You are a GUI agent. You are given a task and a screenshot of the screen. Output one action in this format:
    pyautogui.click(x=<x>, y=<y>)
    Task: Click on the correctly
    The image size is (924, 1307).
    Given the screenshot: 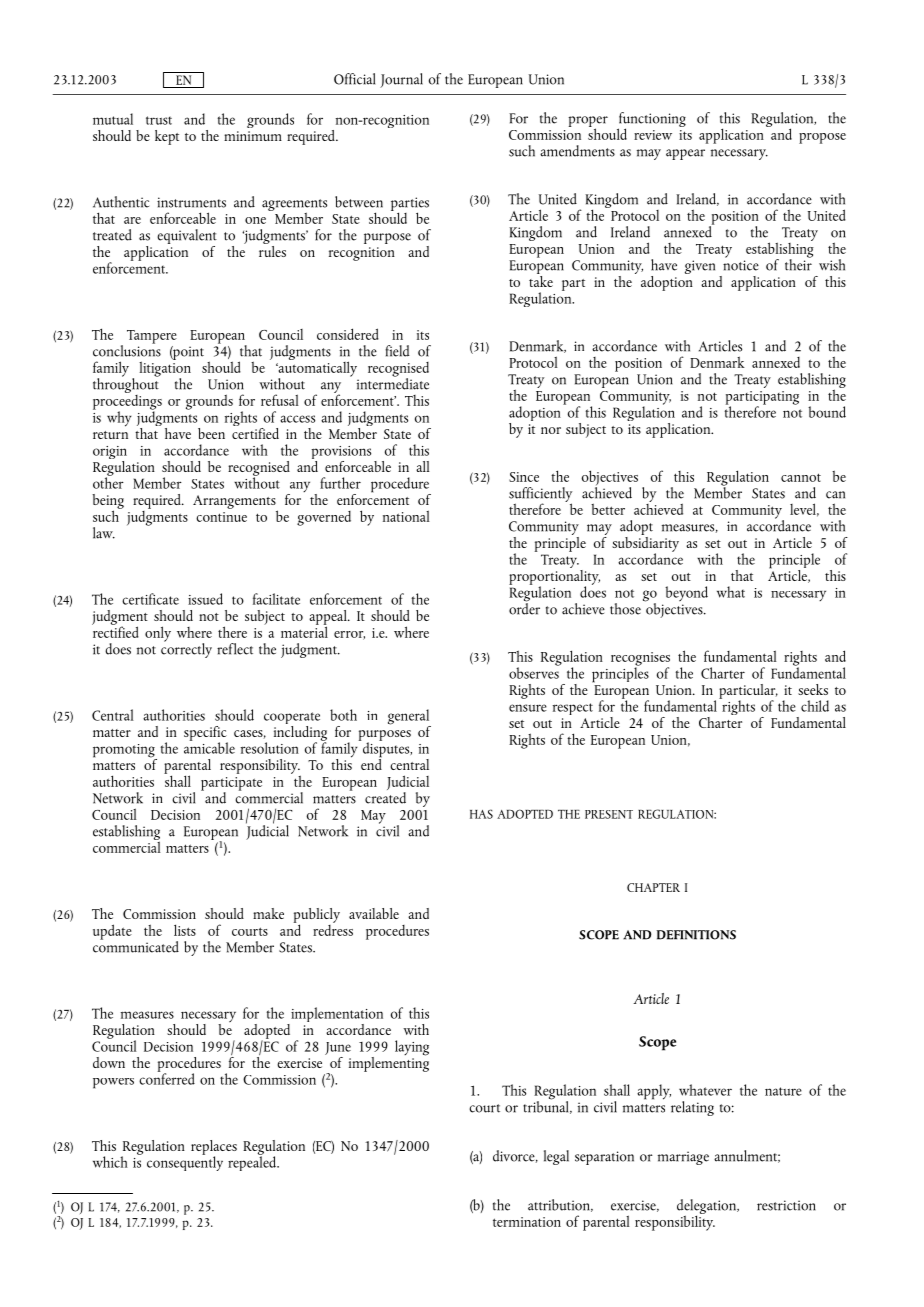 What is the action you would take?
    pyautogui.click(x=186, y=649)
